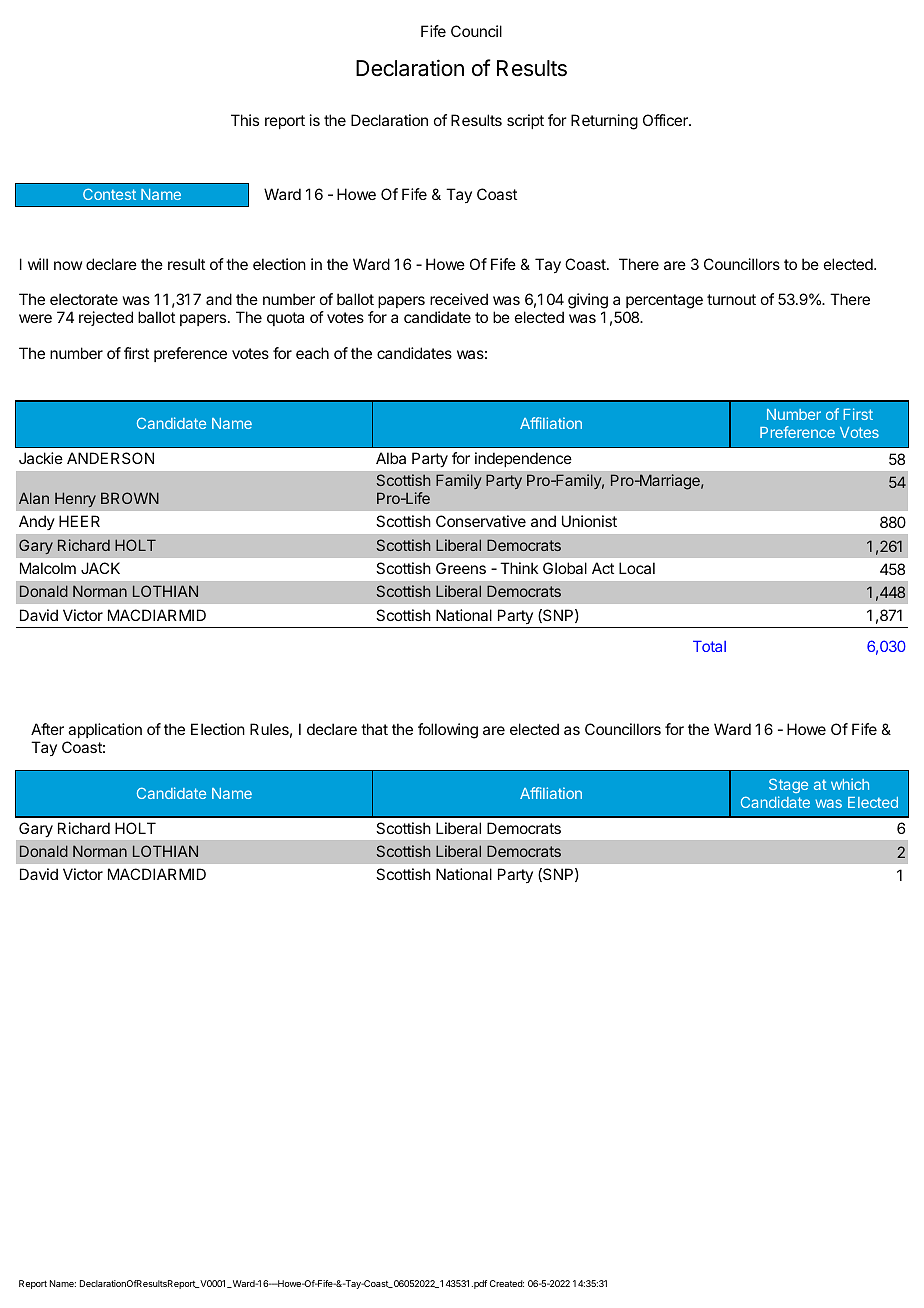 The height and width of the screenshot is (1308, 924). What do you see at coordinates (448, 731) in the screenshot?
I see `following` at bounding box center [448, 731].
